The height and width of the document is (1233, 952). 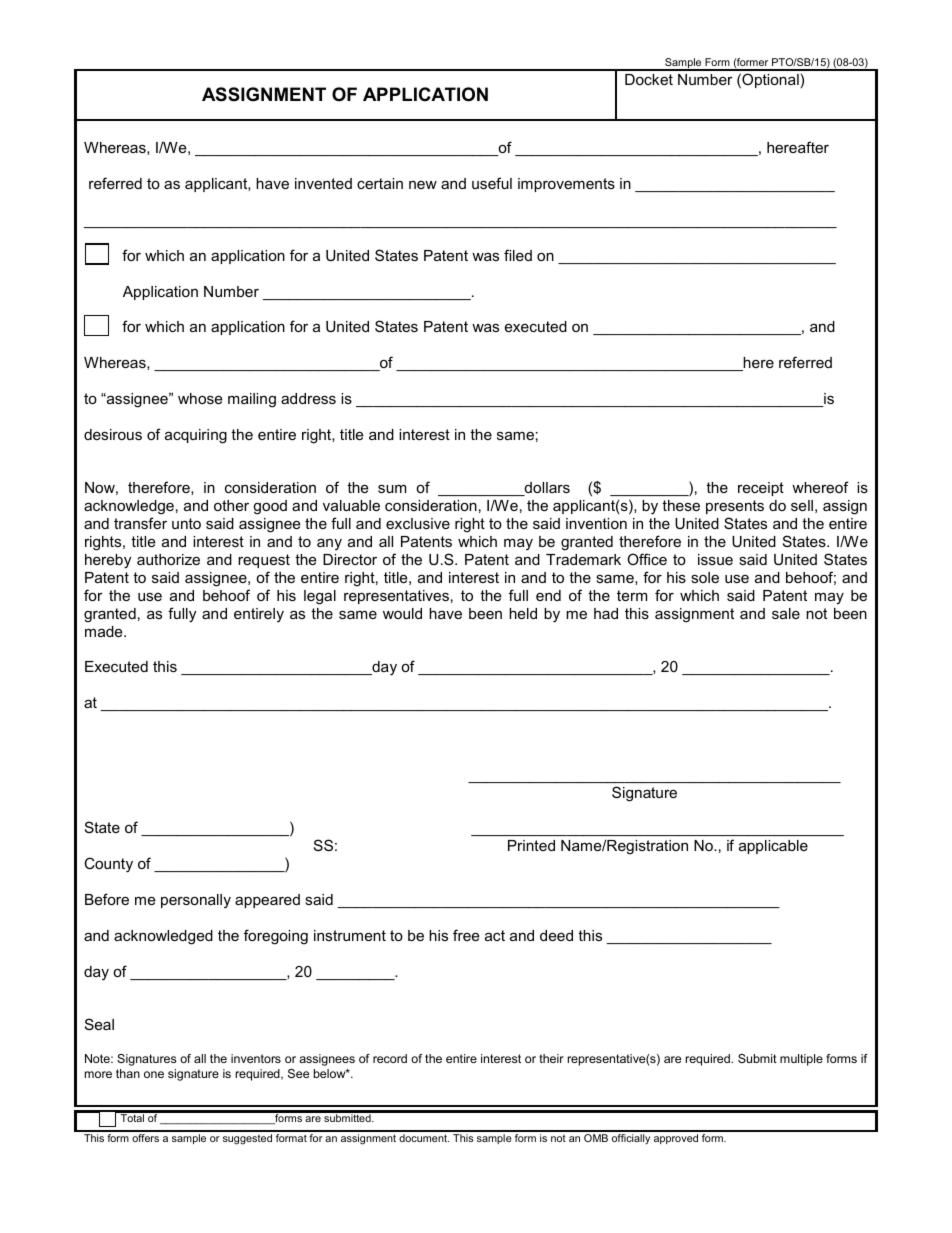 I want to click on invented, so click(x=323, y=183).
